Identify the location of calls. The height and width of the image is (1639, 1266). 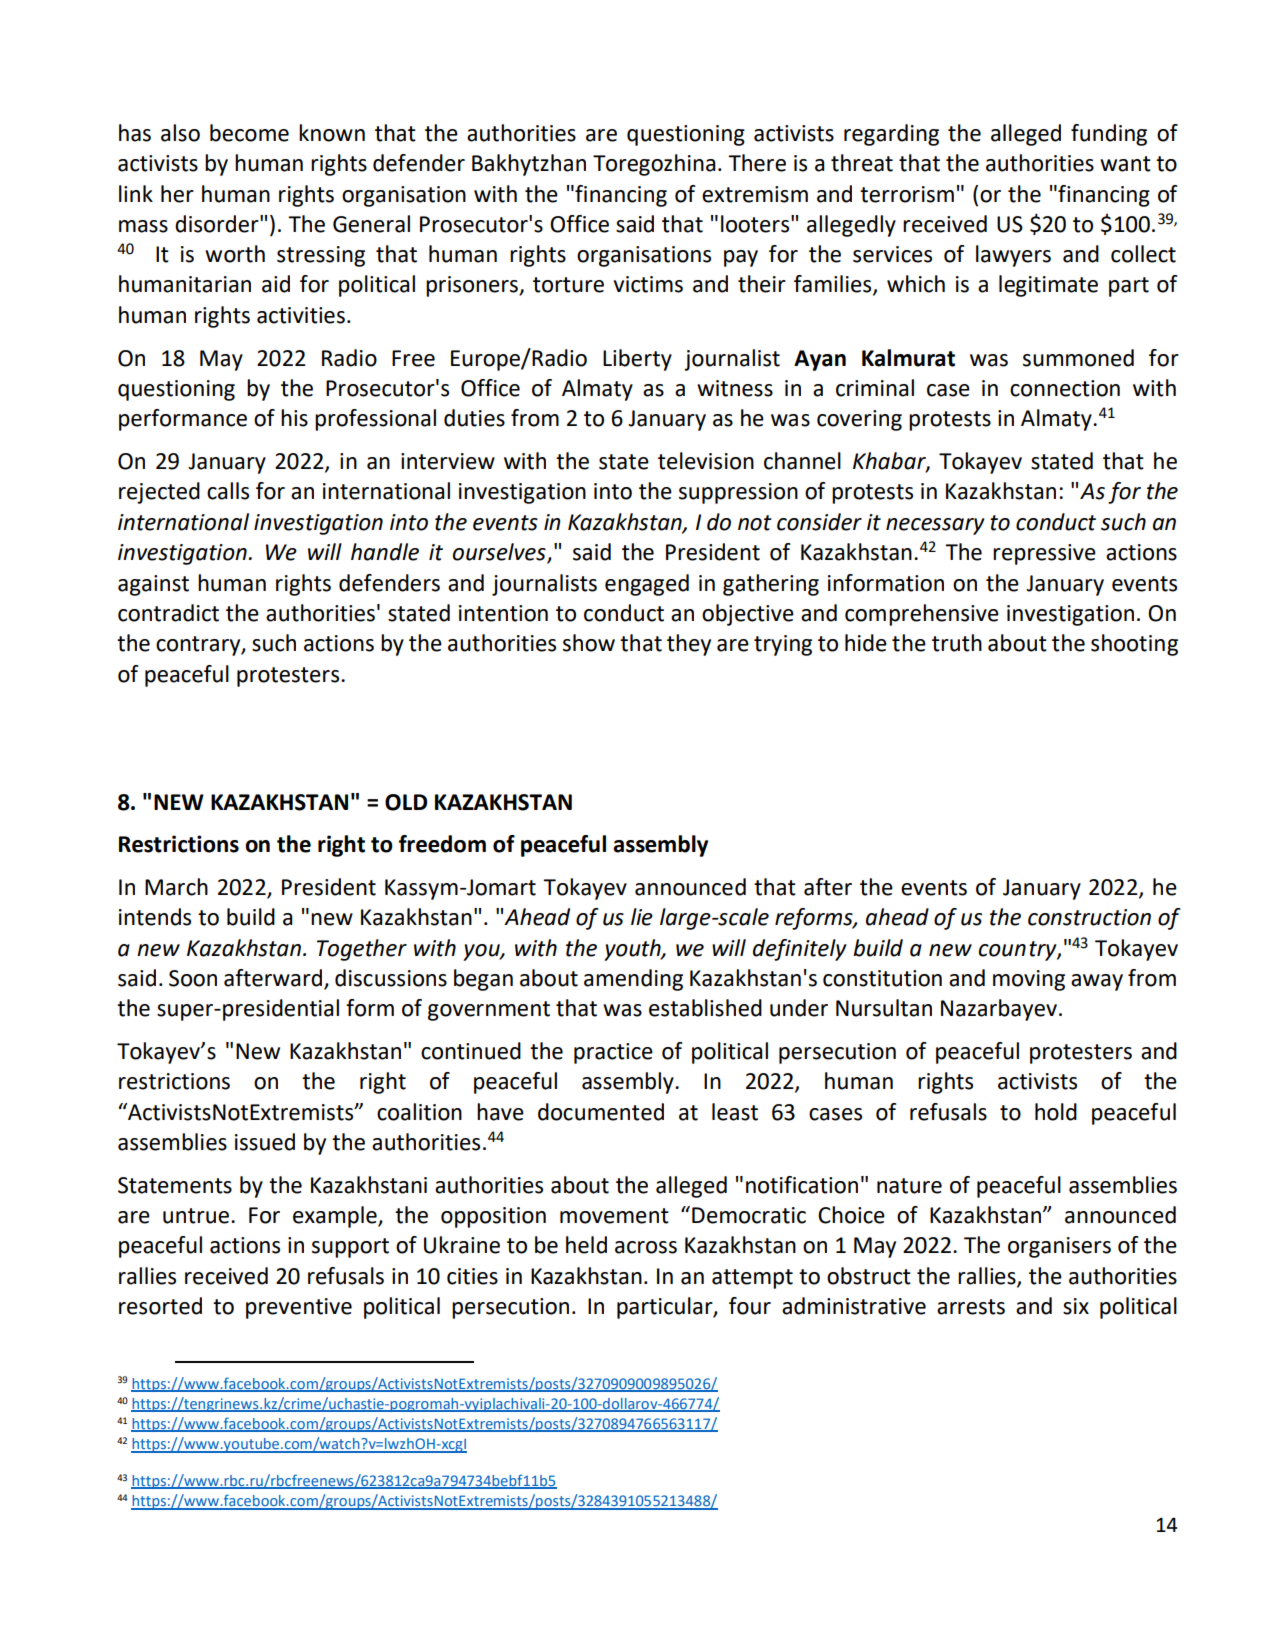
(228, 491).
